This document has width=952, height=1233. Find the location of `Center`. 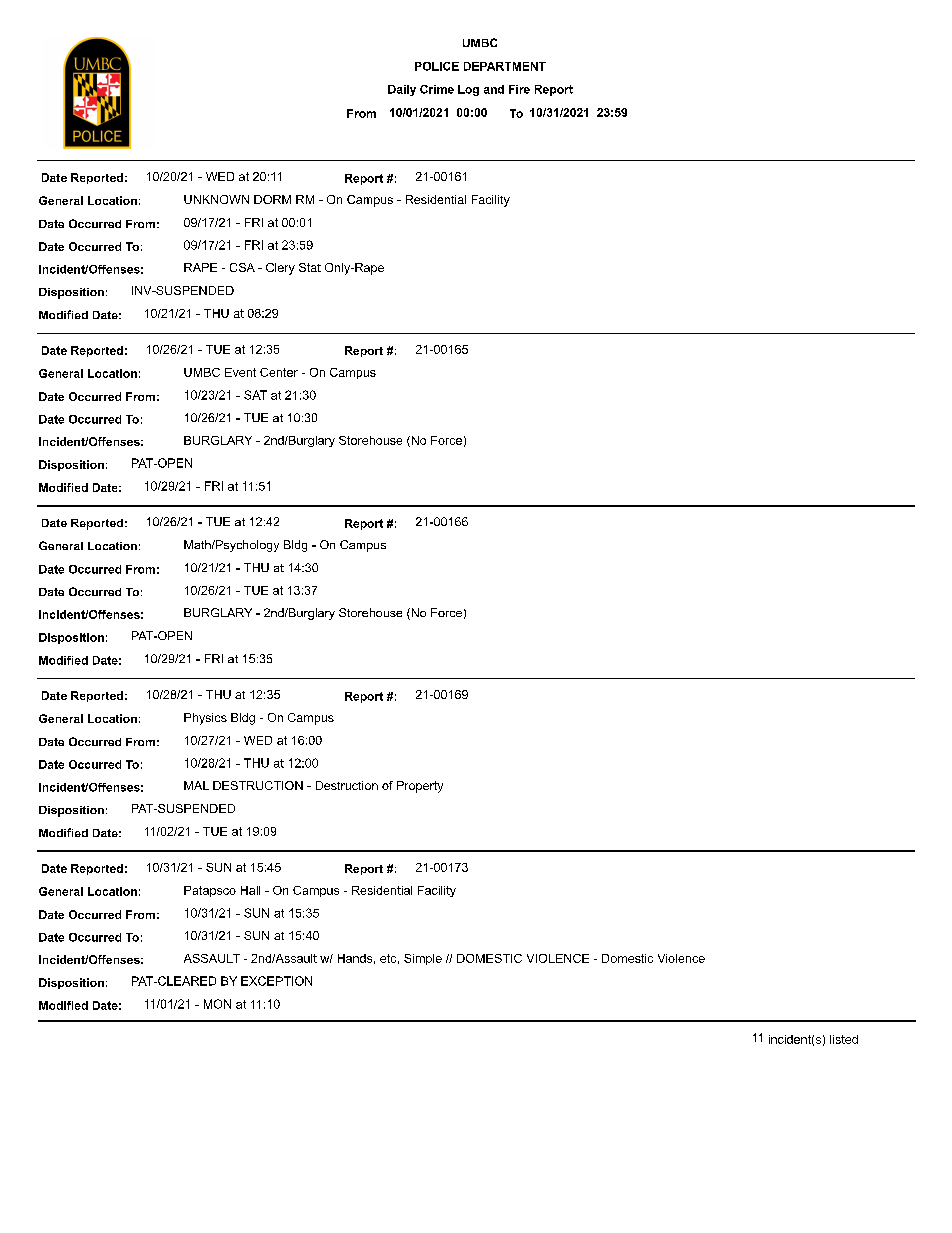

Center is located at coordinates (279, 372).
